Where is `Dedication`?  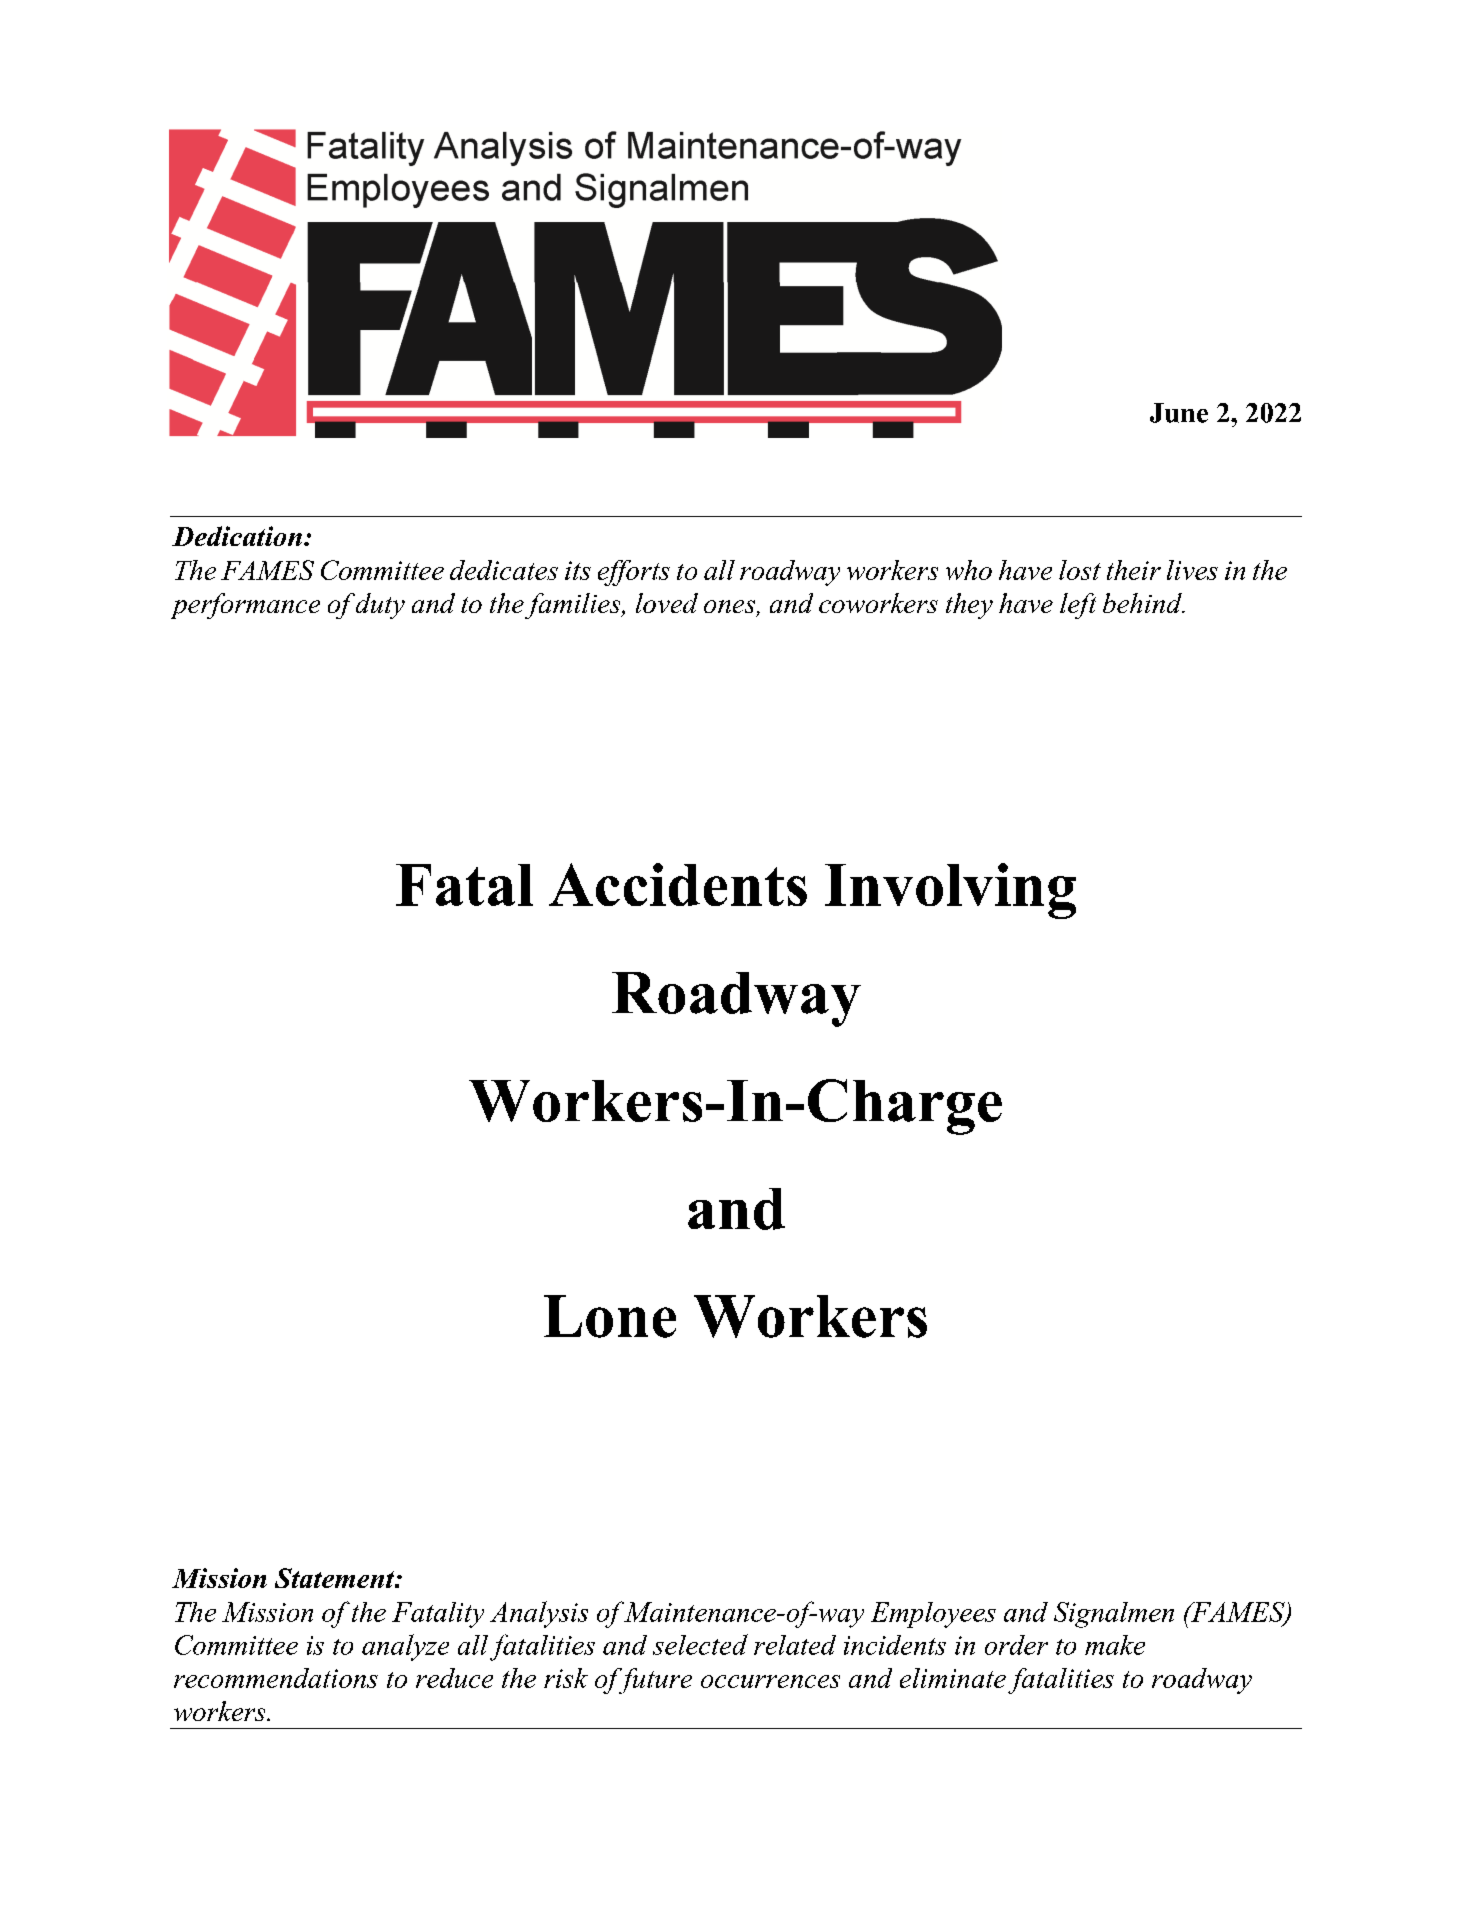 Dedication is located at coordinates (237, 536).
